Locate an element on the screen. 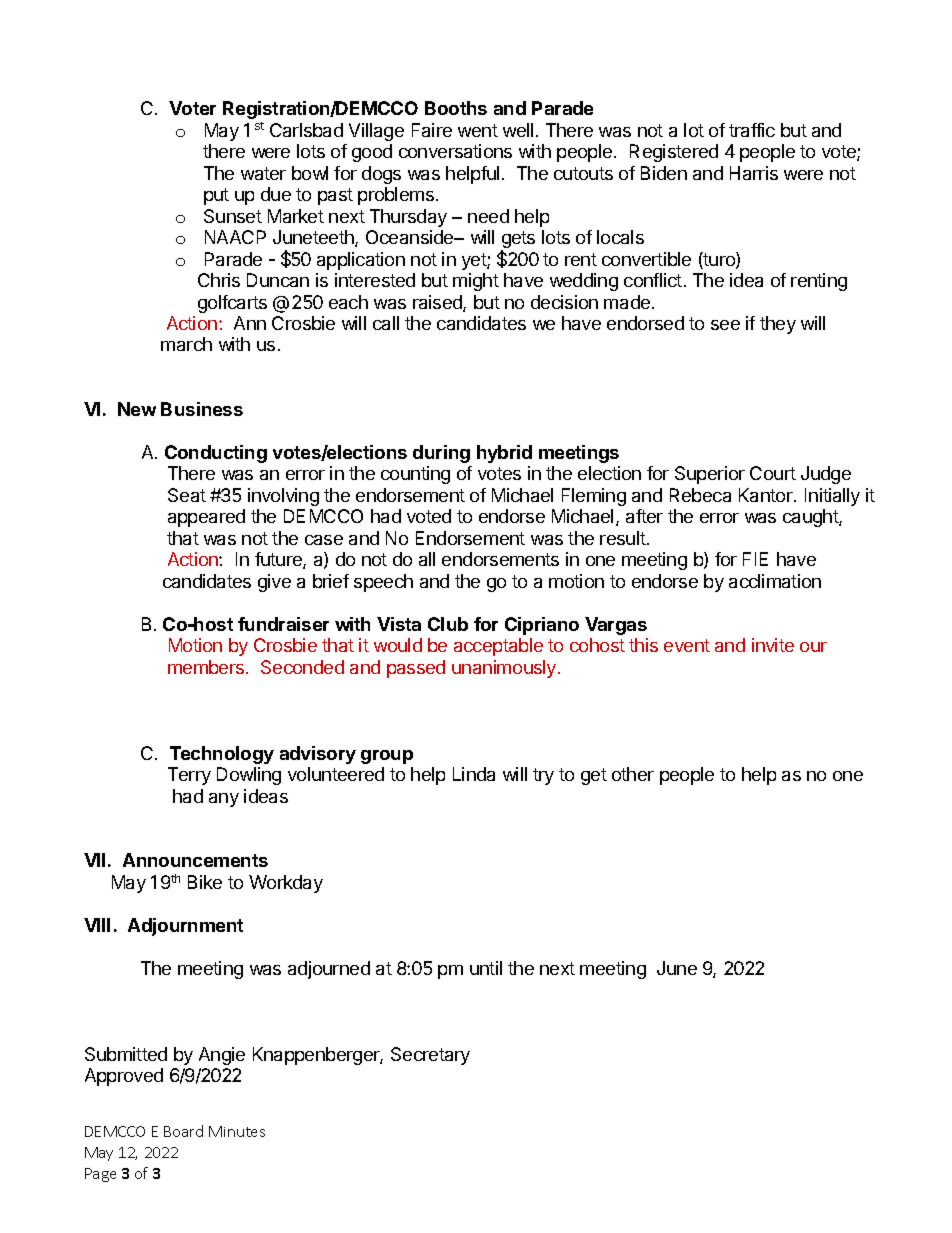 Image resolution: width=952 pixels, height=1233 pixels. Board is located at coordinates (183, 1131).
